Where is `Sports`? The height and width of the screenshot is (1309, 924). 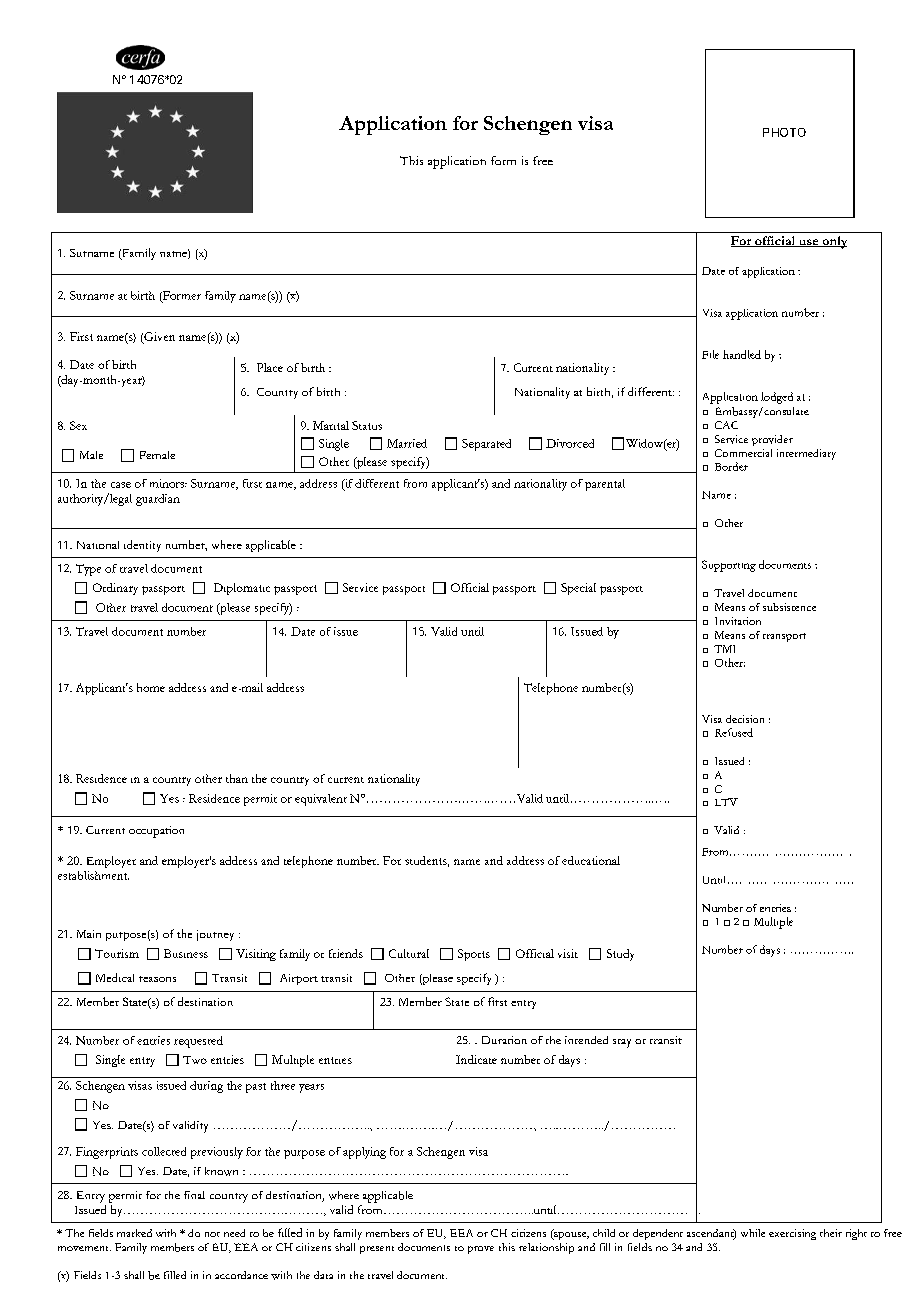 Sports is located at coordinates (474, 955).
